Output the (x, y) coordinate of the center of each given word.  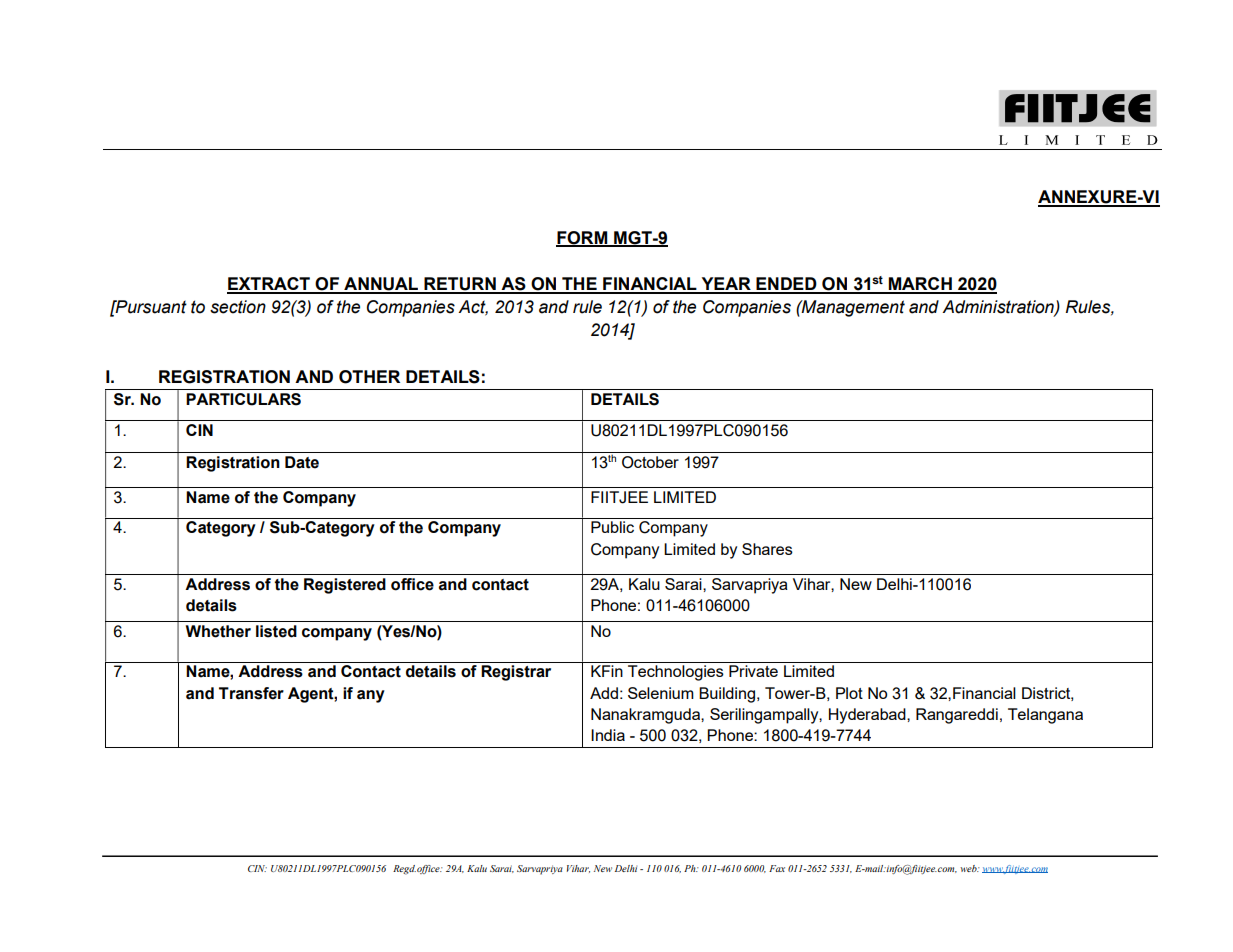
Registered (345, 586)
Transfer (251, 693)
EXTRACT (269, 285)
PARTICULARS (243, 399)
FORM (583, 238)
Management (852, 308)
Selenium (661, 693)
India (608, 735)
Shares (767, 549)
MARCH (920, 285)
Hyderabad (868, 716)
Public (612, 527)
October (650, 462)
